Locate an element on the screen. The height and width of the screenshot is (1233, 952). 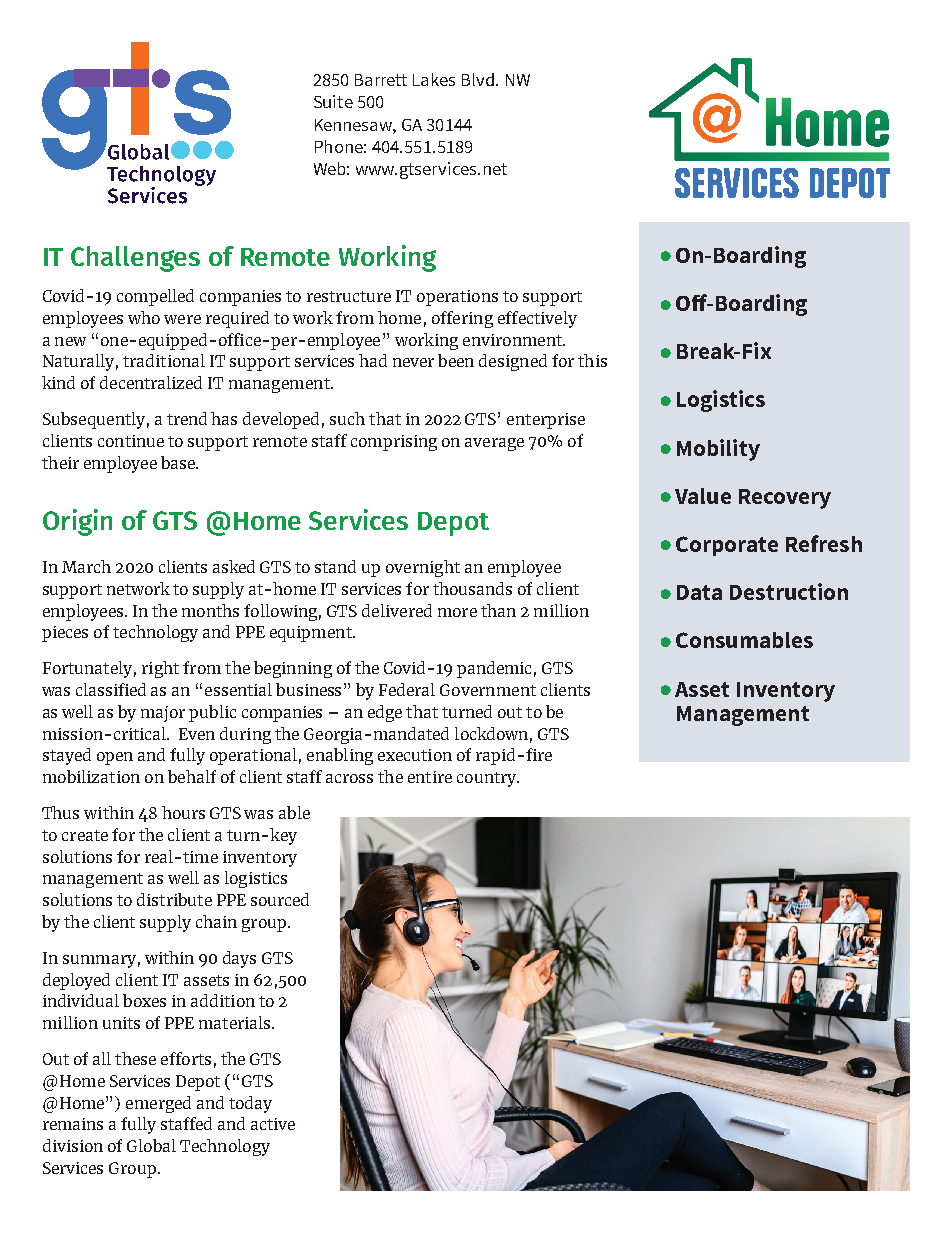
entire is located at coordinates (430, 777).
